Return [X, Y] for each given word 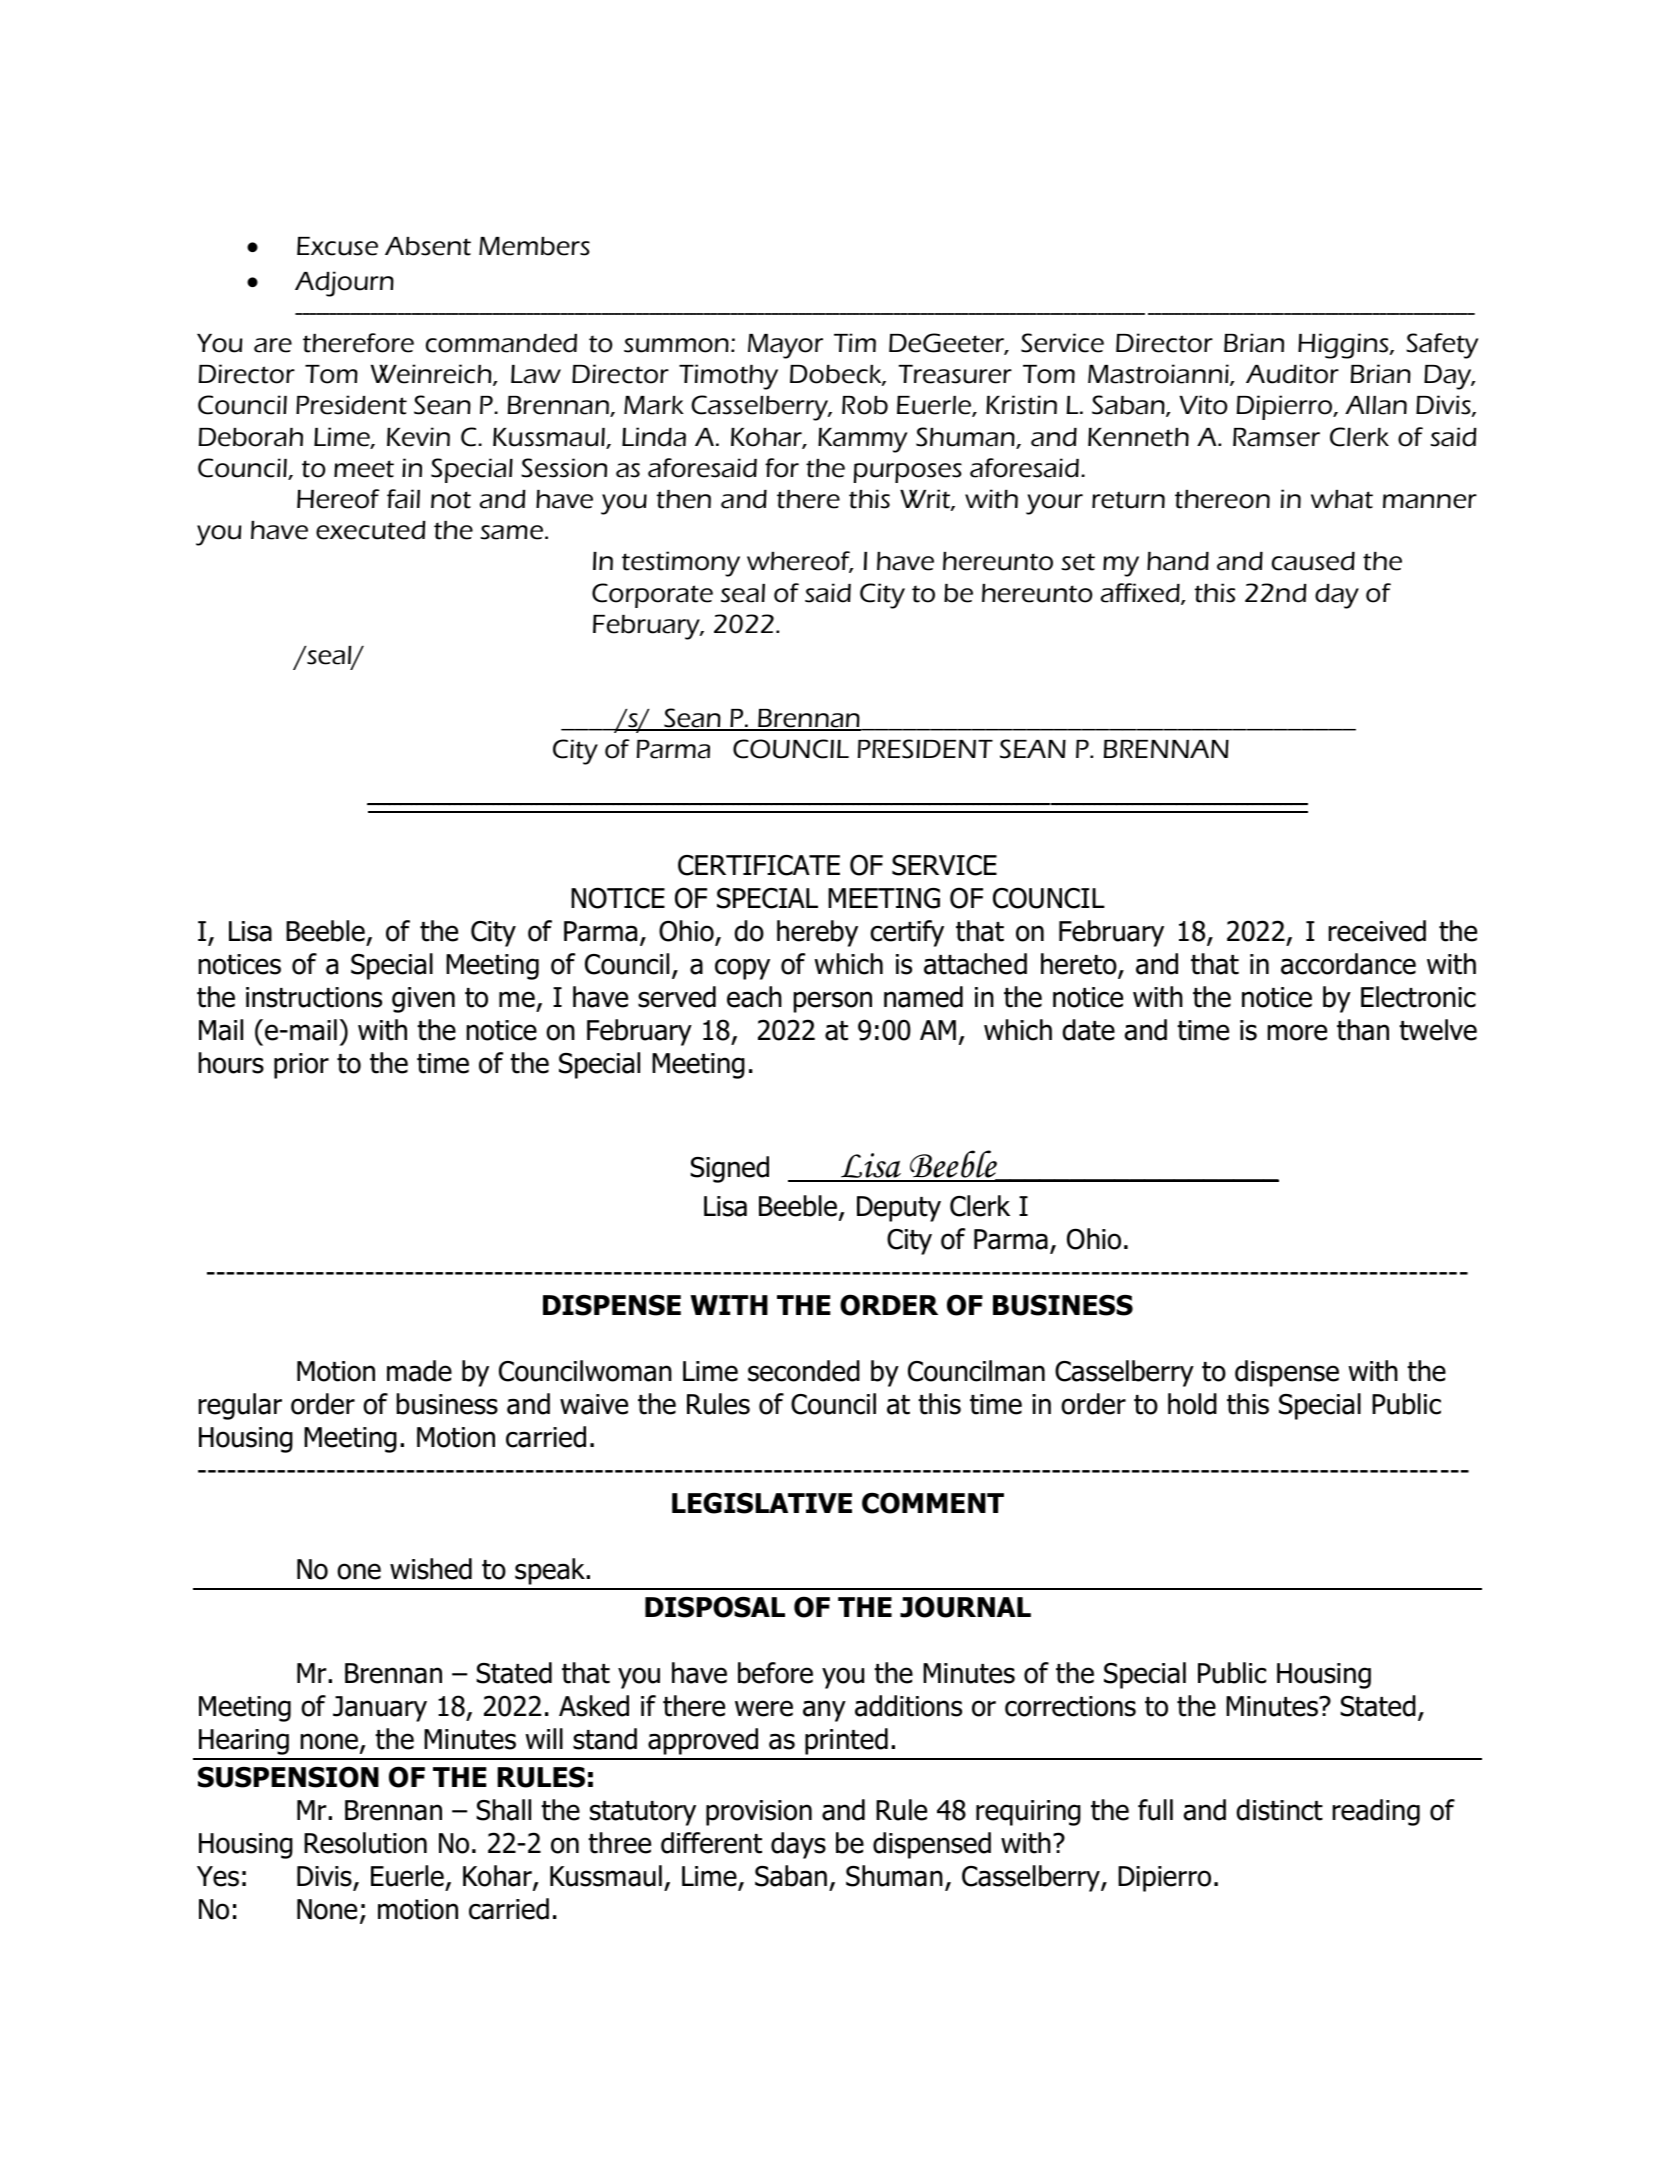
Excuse [337, 246]
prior [301, 1066]
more [1297, 1032]
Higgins [1344, 346]
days [798, 1845]
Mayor [785, 346]
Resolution [365, 1843]
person [833, 1002]
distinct [1279, 1810]
